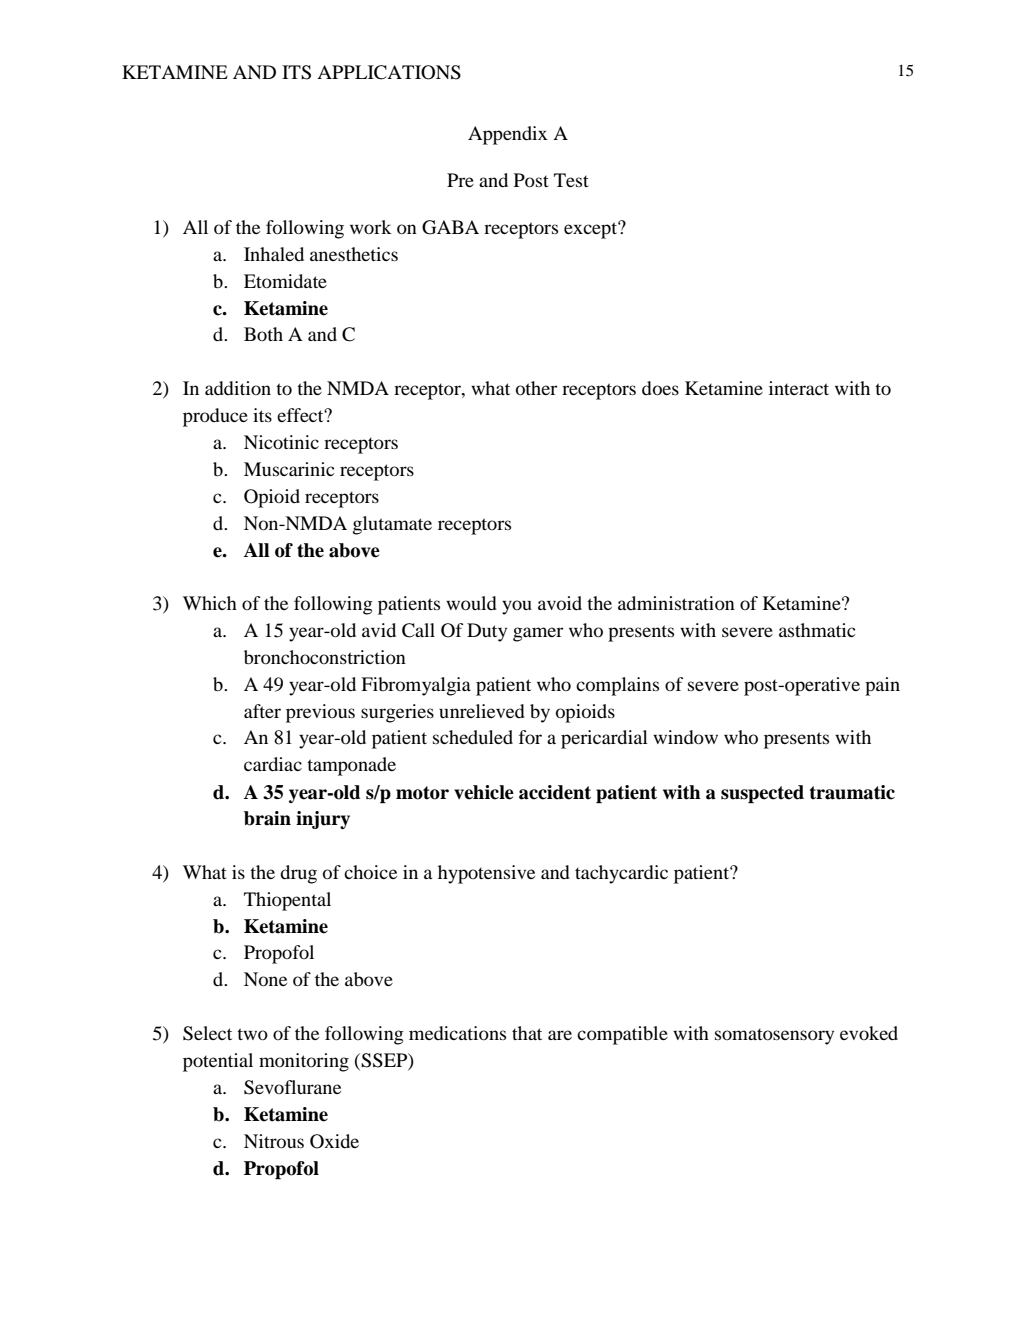  Describe the element at coordinates (762, 794) in the screenshot. I see `suspected` at that location.
